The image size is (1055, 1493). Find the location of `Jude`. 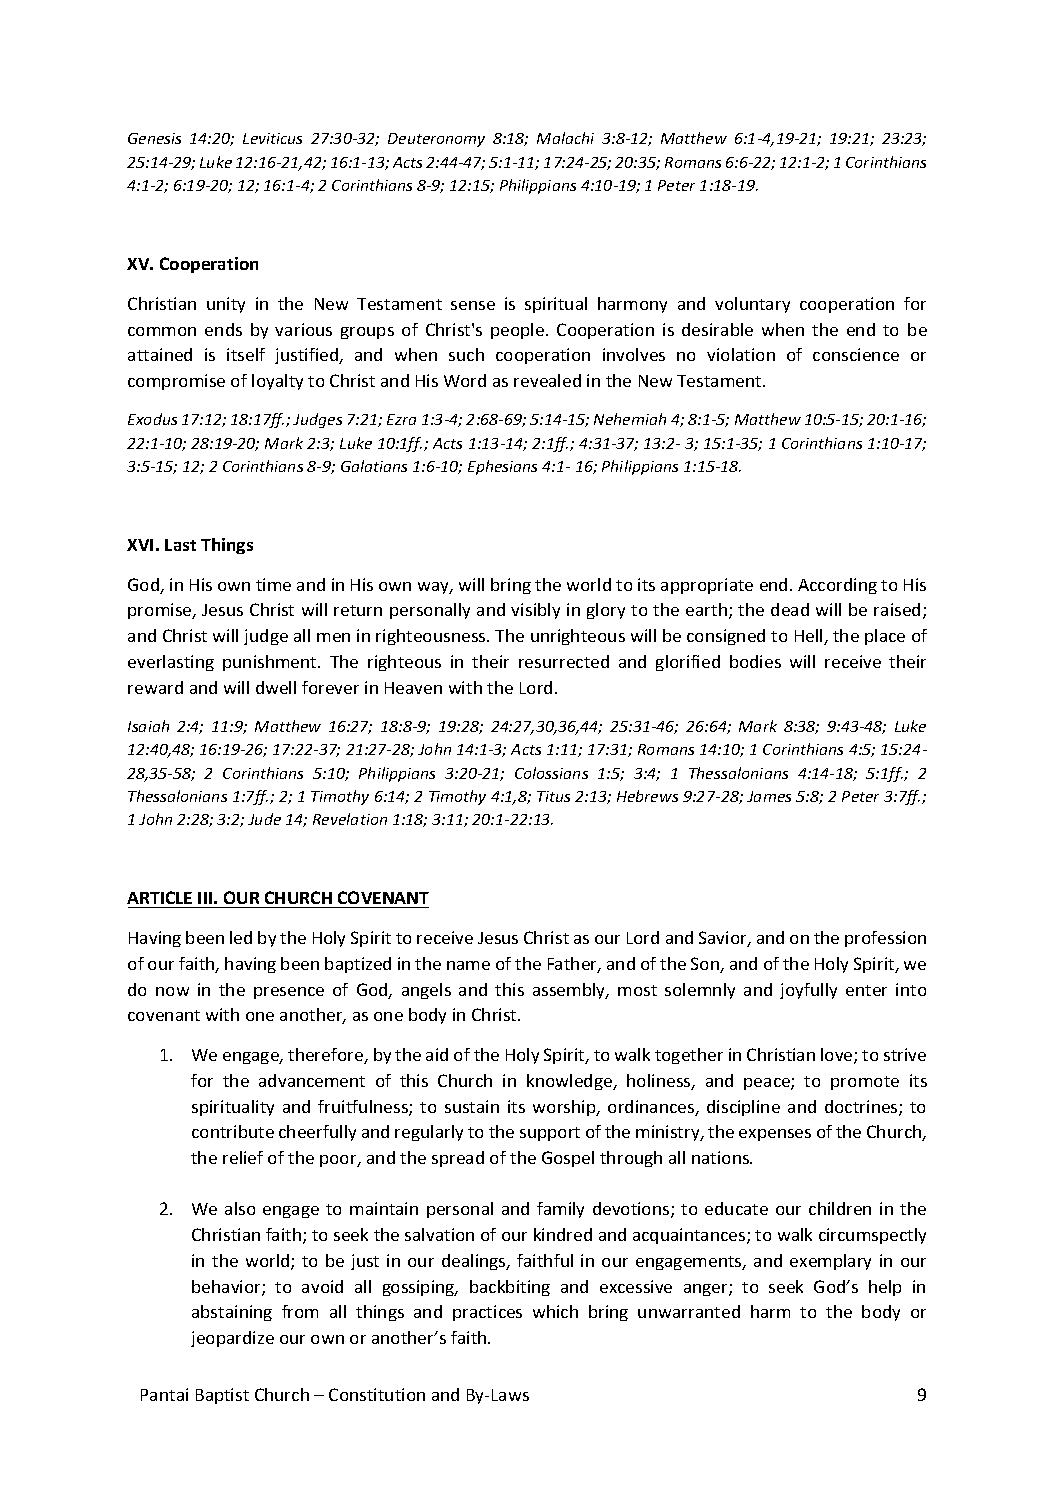

Jude is located at coordinates (264, 819).
